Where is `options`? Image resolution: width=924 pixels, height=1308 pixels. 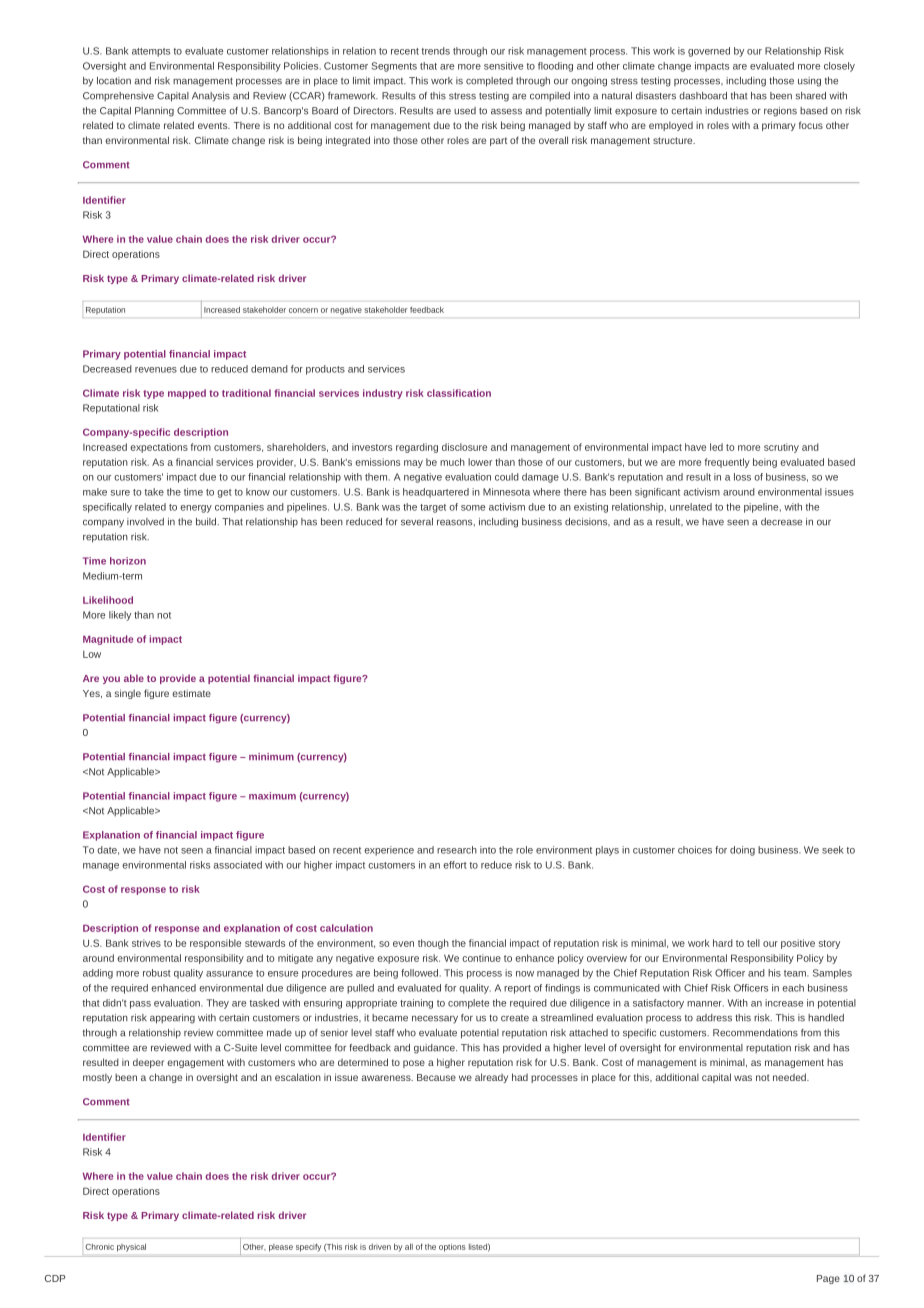
options is located at coordinates (452, 1248).
